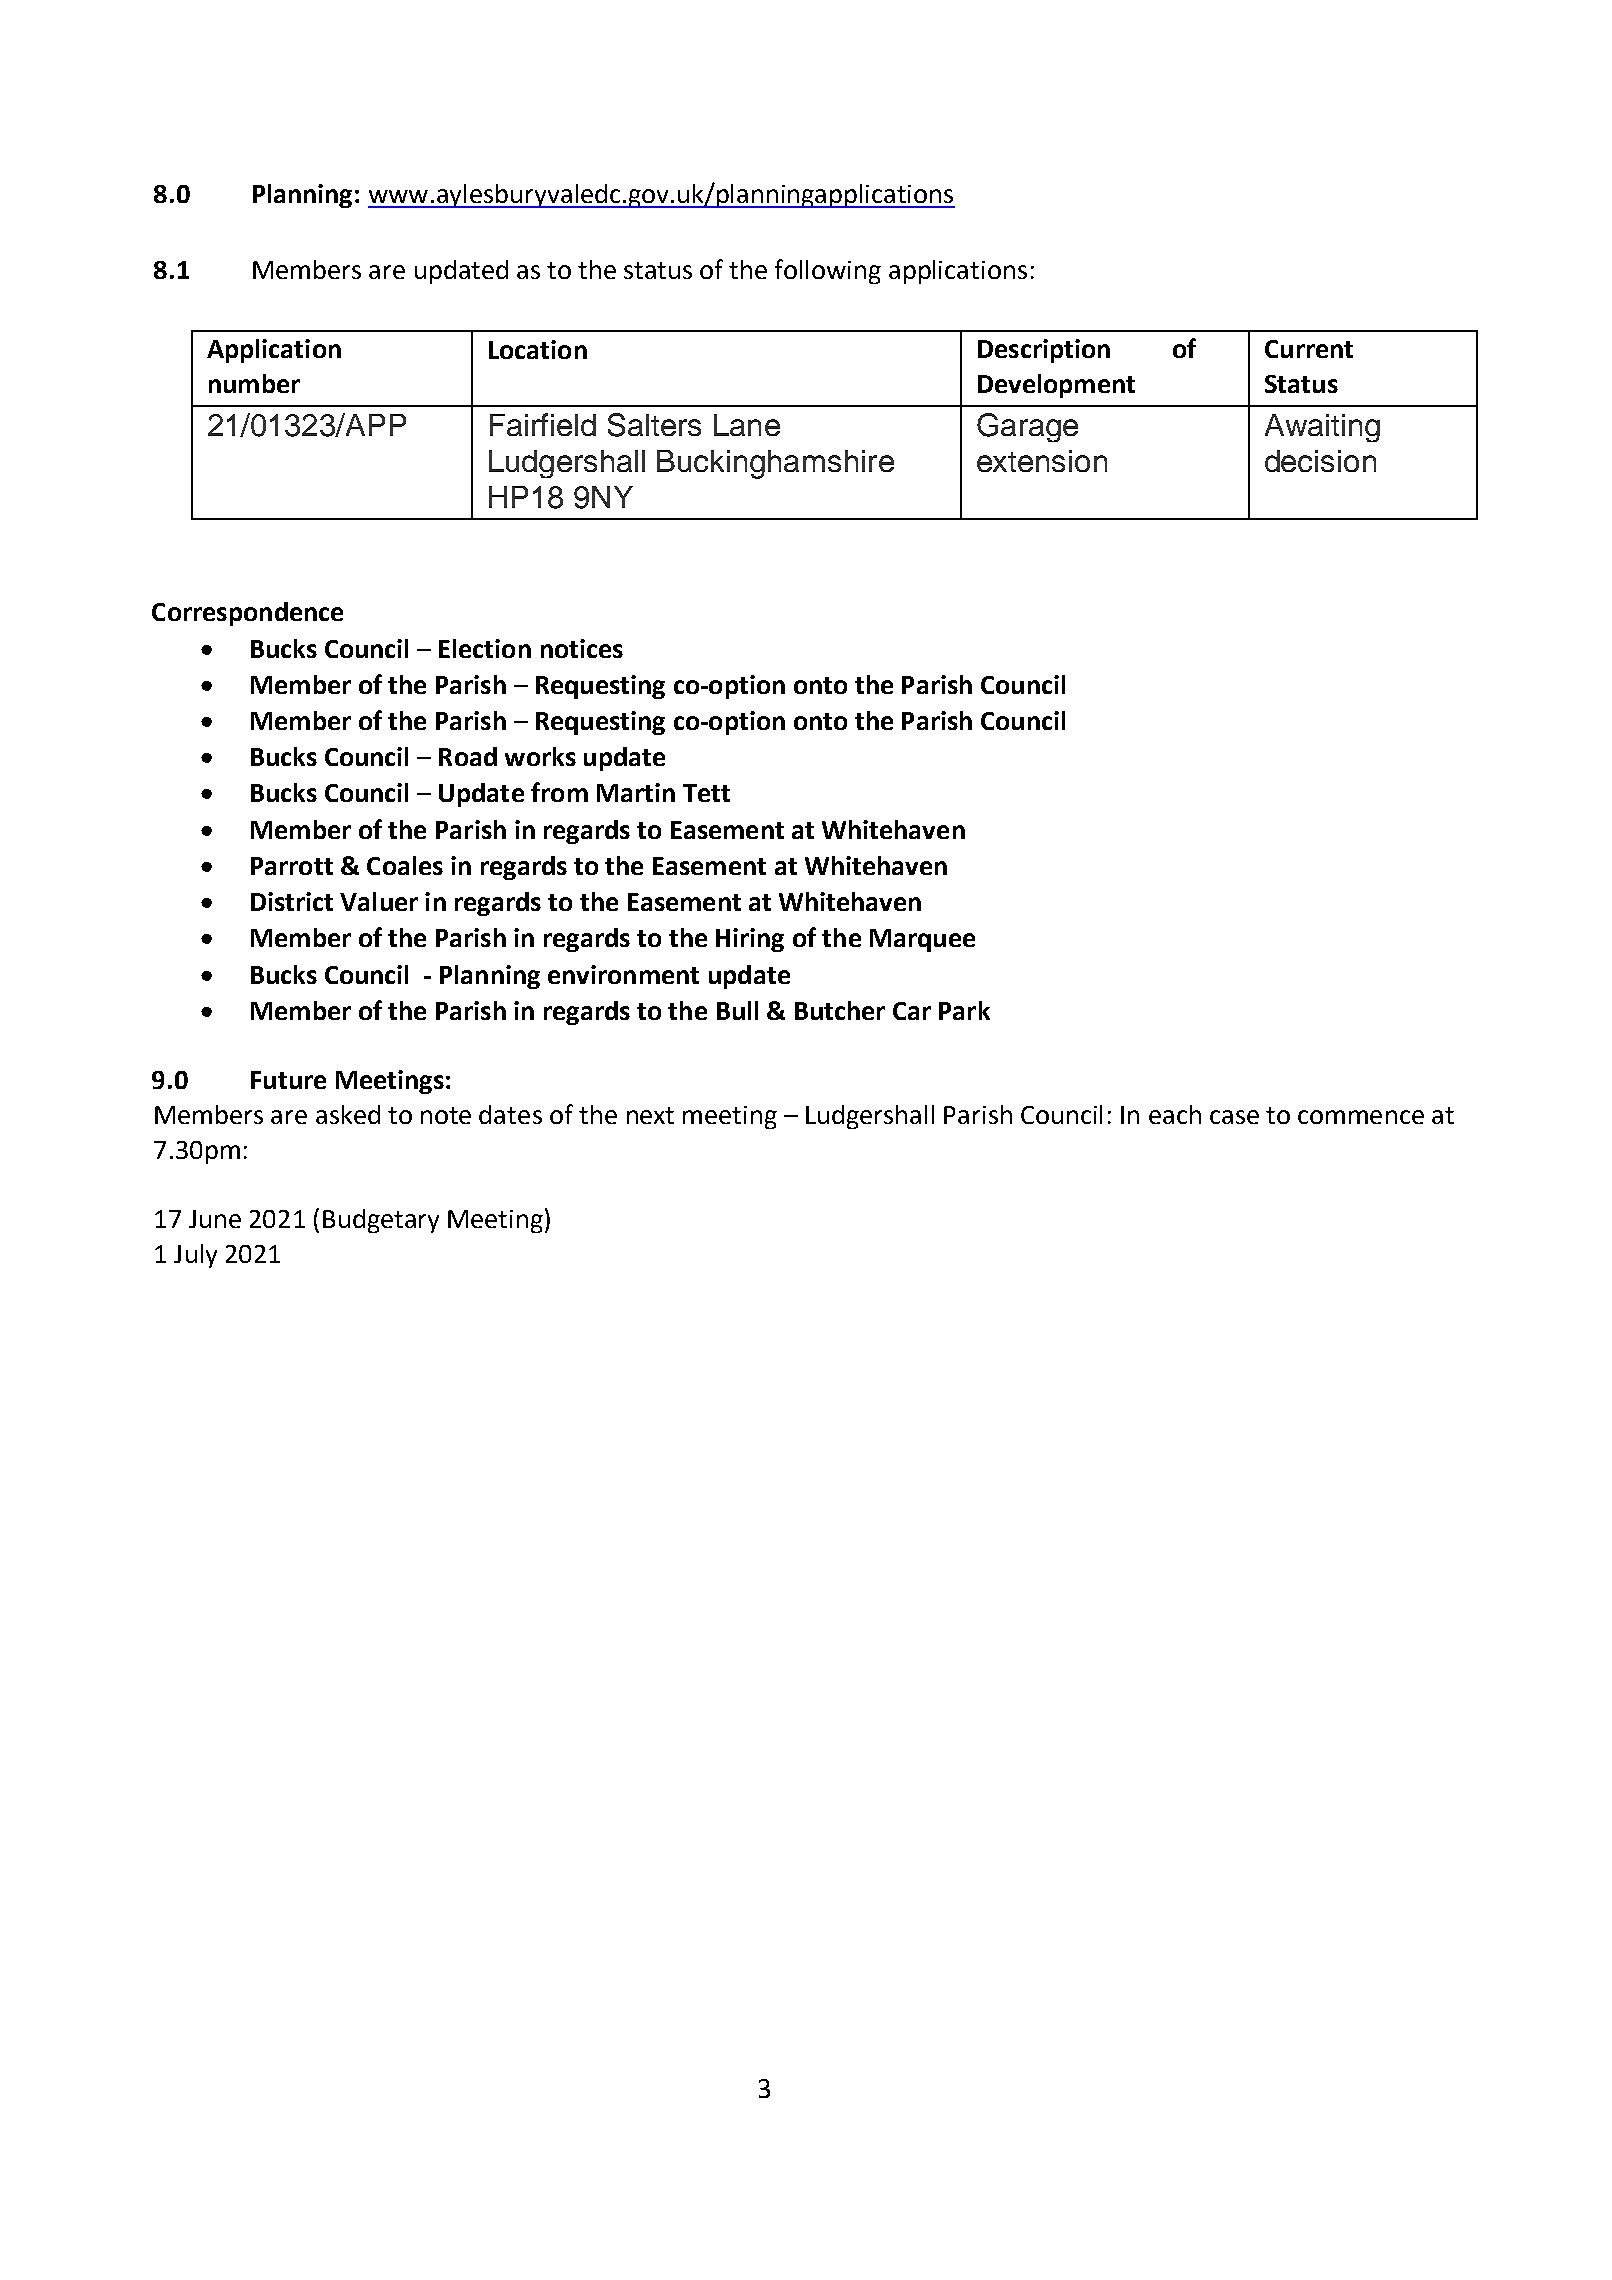 The image size is (1612, 2280). Describe the element at coordinates (828, 271) in the document. I see `following` at that location.
